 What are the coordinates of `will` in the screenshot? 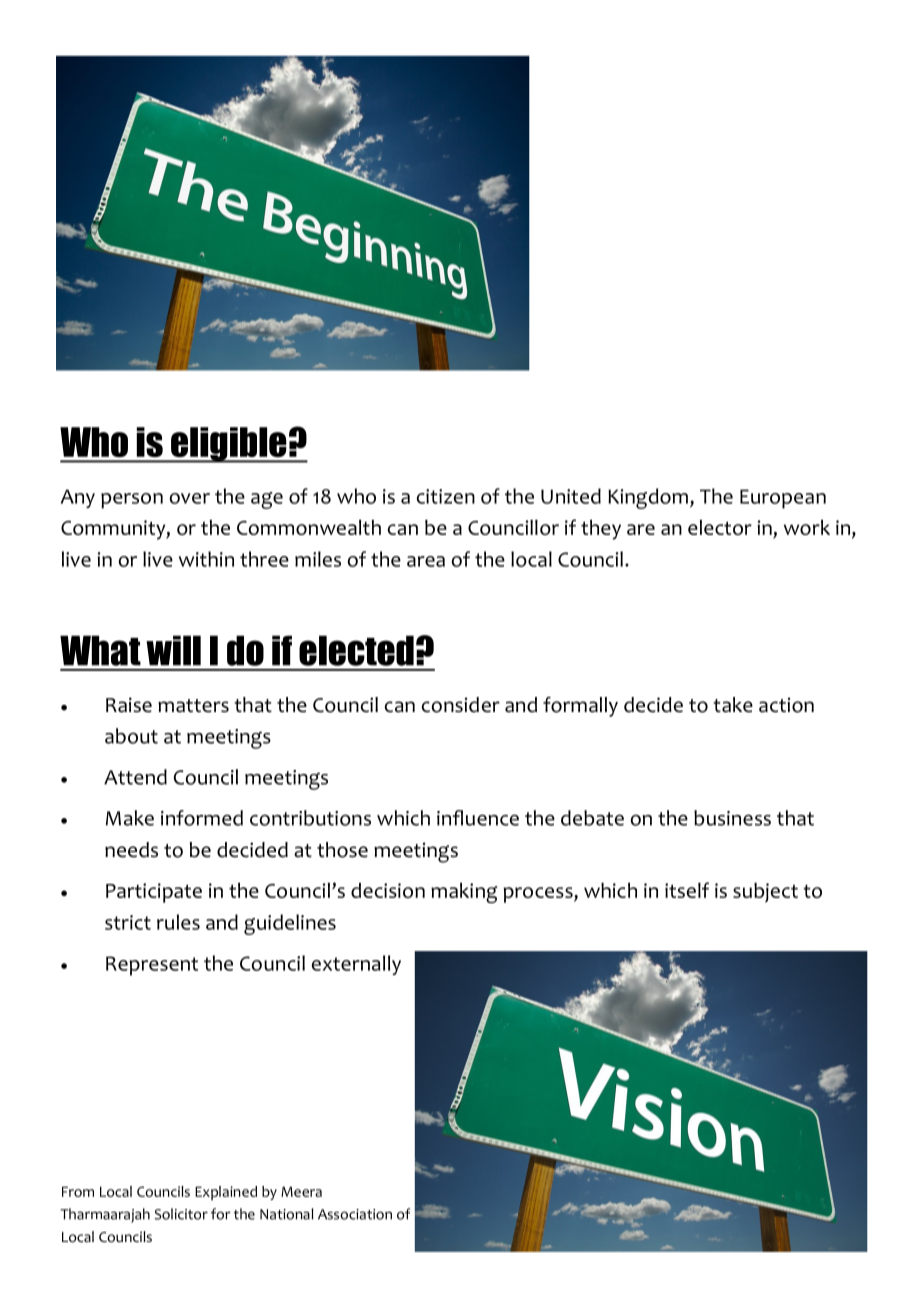 It's located at (173, 651).
